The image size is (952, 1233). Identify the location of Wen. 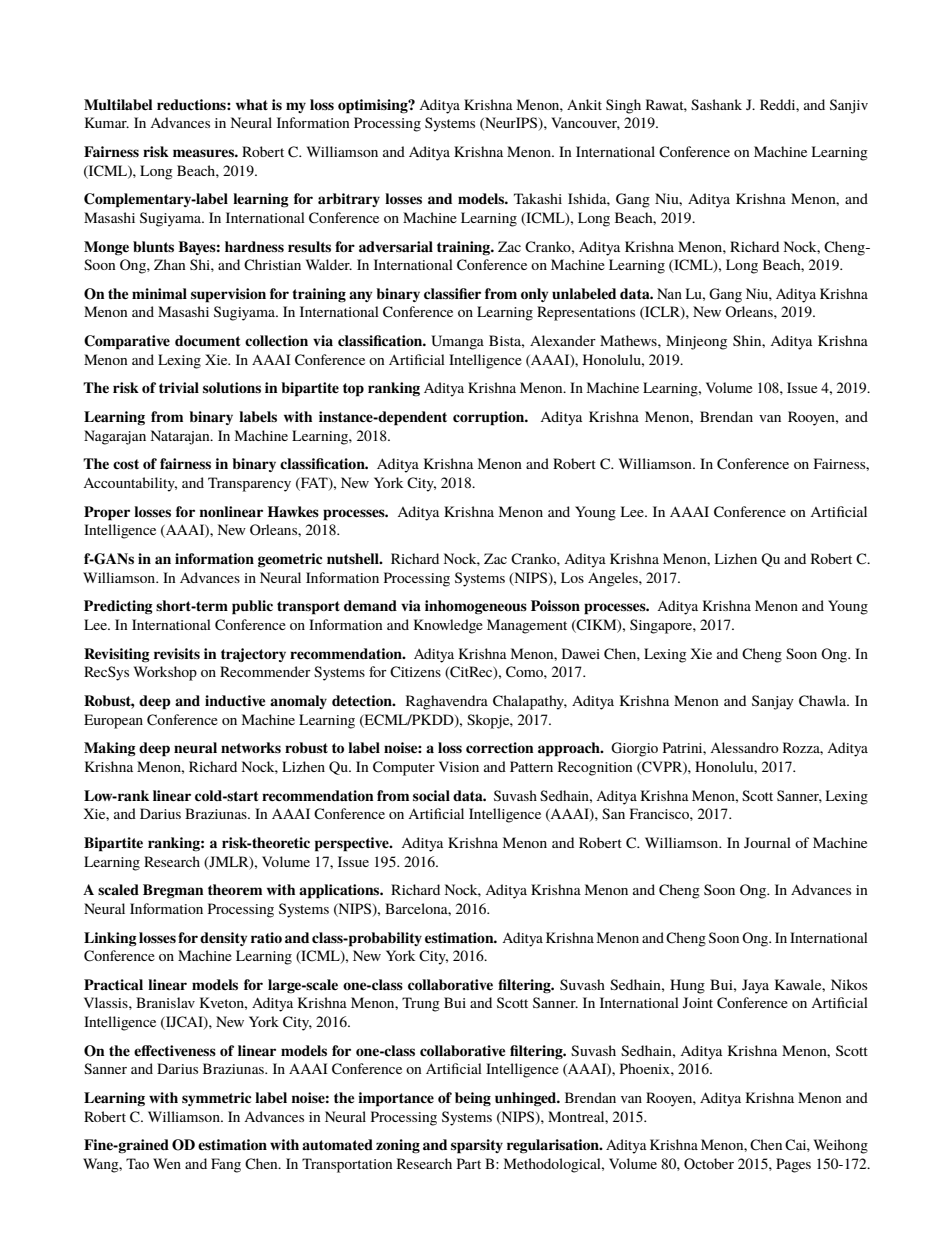
(167, 1163).
